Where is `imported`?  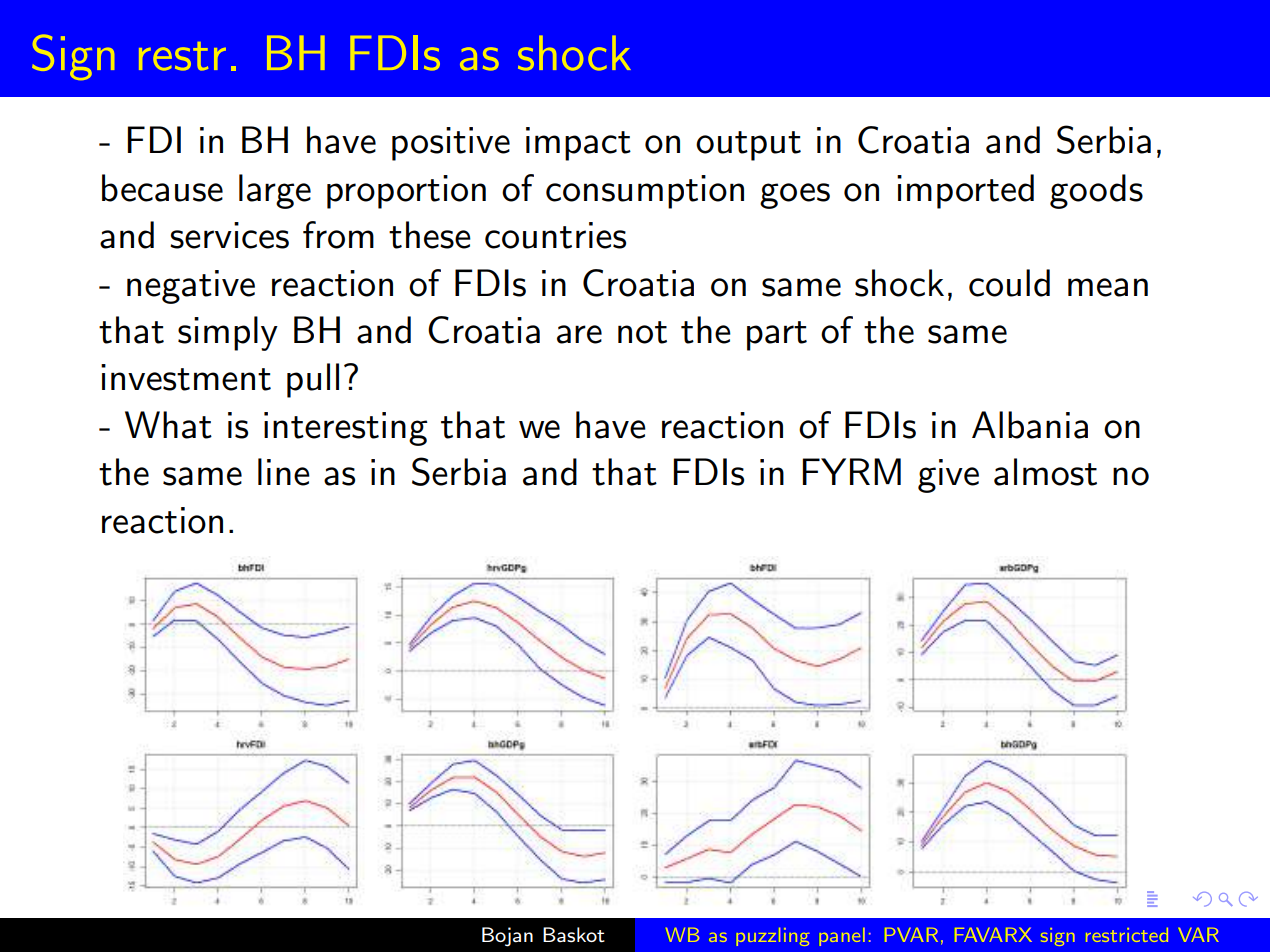
imported is located at coordinates (965, 191).
